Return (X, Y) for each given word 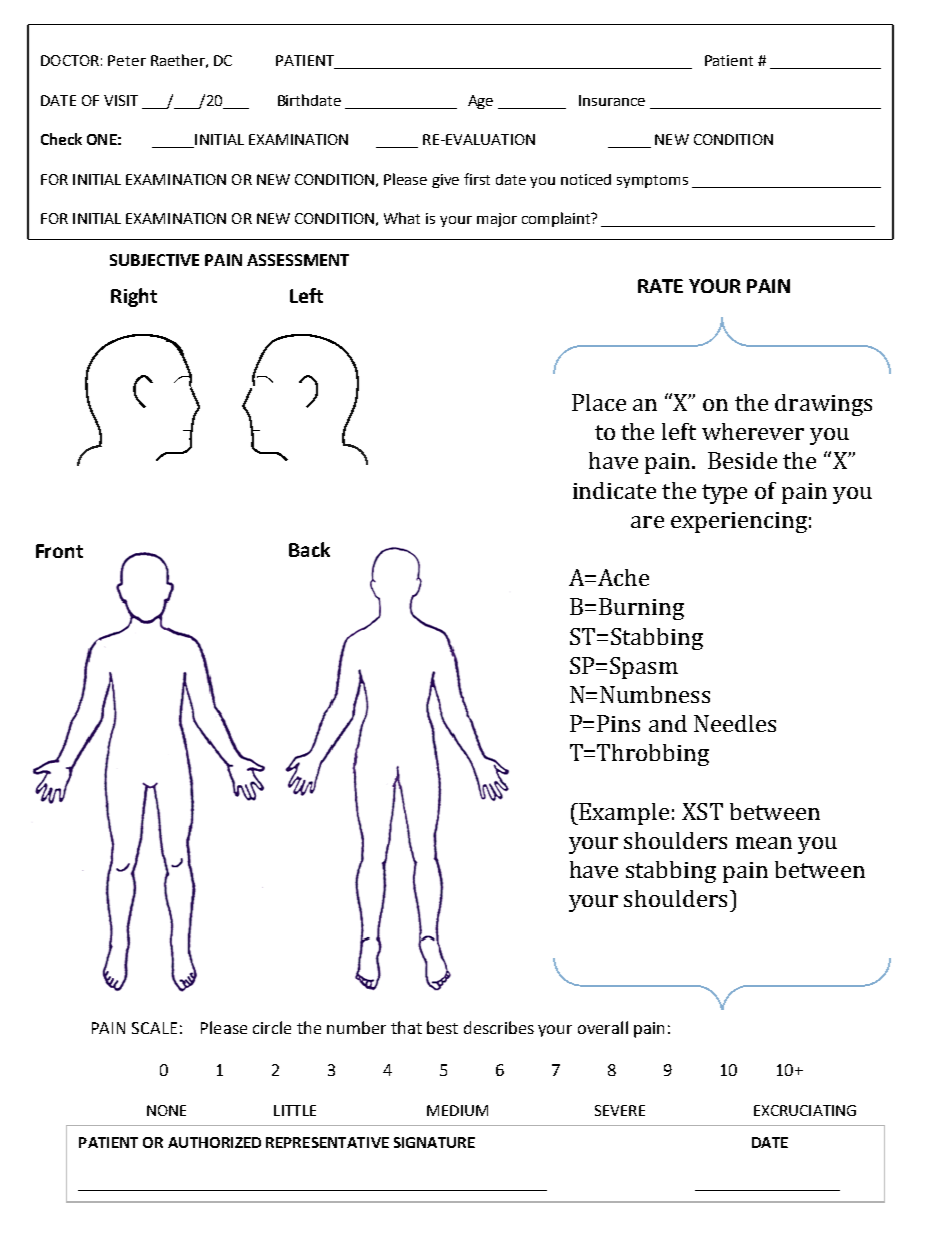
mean (764, 843)
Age (480, 102)
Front (59, 551)
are (647, 522)
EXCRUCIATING (805, 1110)
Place (599, 402)
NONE (166, 1110)
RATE (660, 286)
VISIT (121, 100)
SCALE (154, 1028)
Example (623, 814)
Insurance (612, 100)
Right (134, 297)
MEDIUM (457, 1110)
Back (309, 549)
